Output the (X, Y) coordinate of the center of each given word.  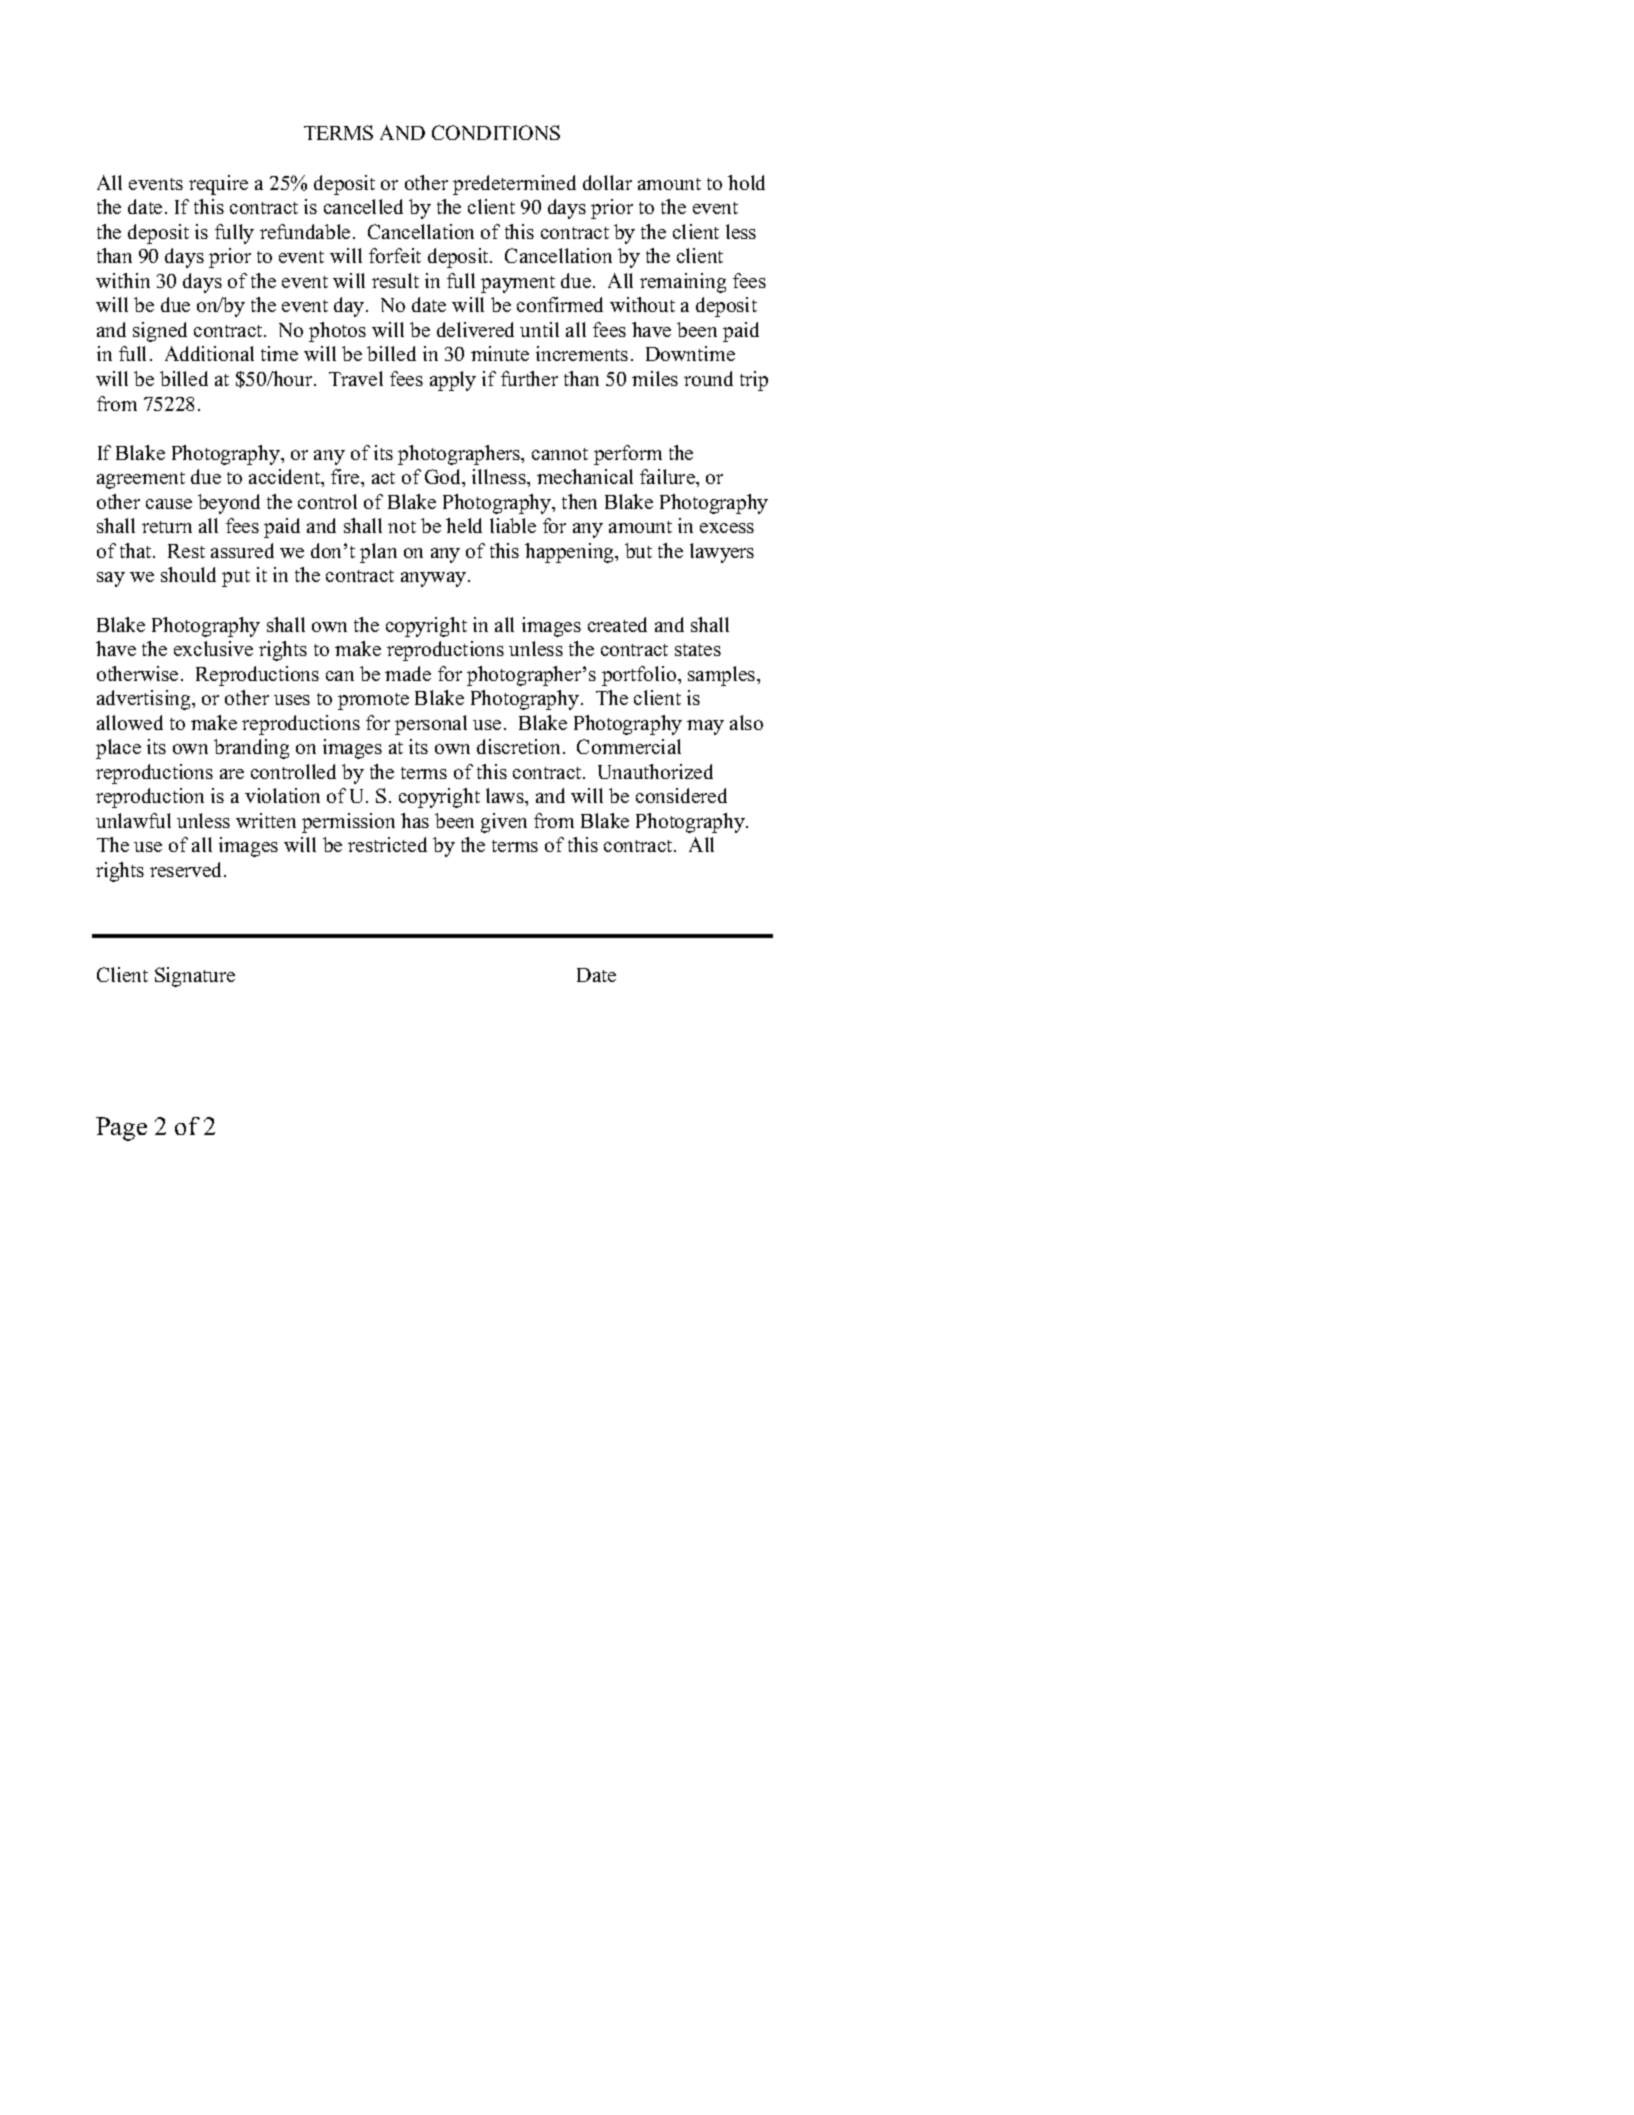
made (408, 673)
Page (121, 1129)
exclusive (213, 648)
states (698, 650)
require (218, 185)
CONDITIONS (496, 132)
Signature (195, 977)
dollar (607, 182)
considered (681, 795)
